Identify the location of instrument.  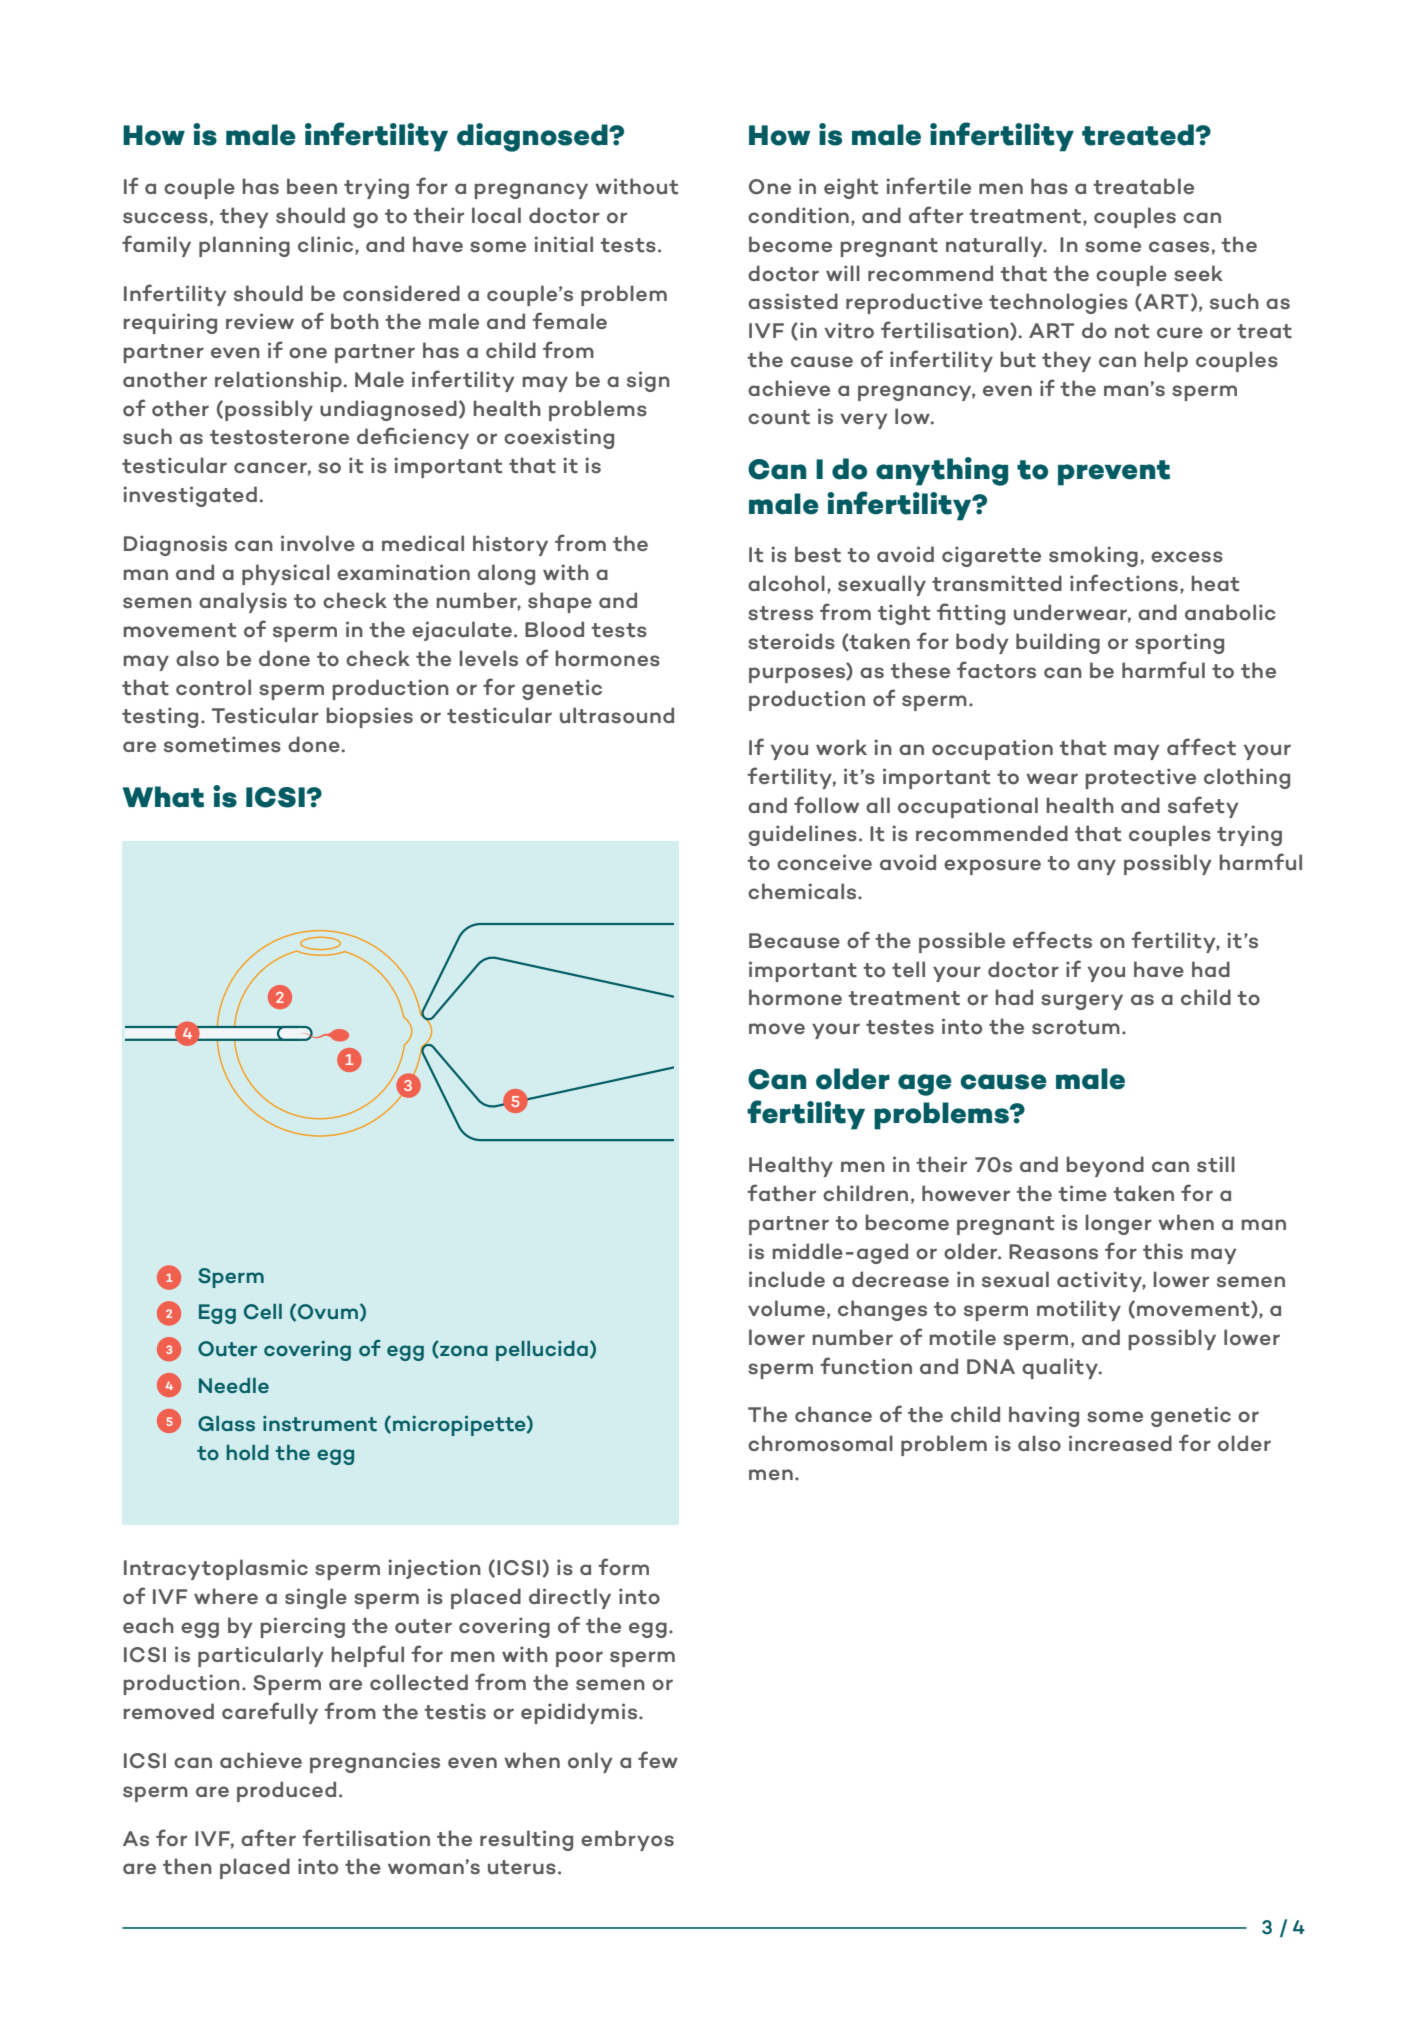
(320, 1424).
